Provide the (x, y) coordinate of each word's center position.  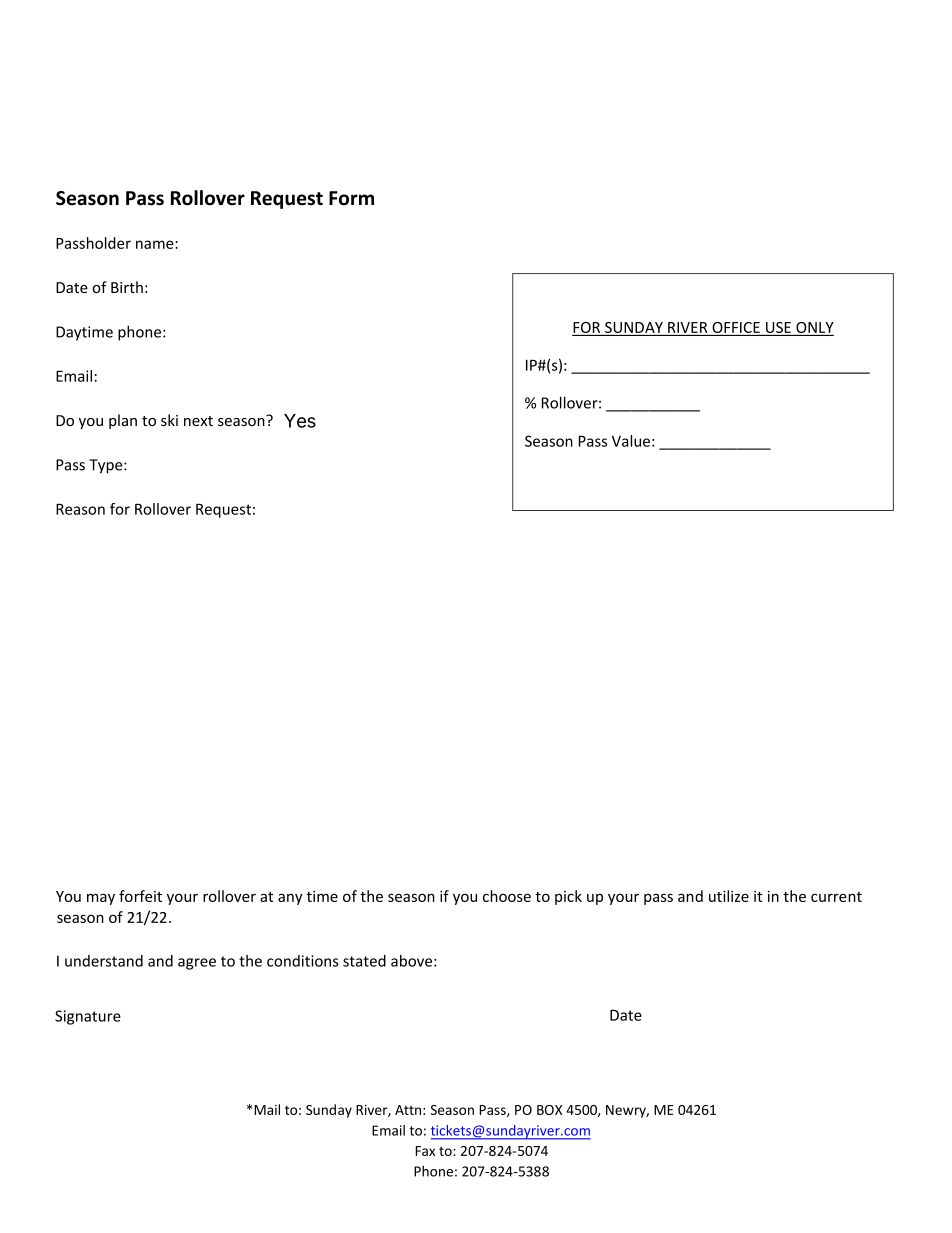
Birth (127, 287)
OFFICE (736, 329)
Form (351, 198)
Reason (80, 509)
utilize (729, 896)
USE (778, 329)
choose (507, 896)
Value (631, 441)
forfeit (140, 896)
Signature (88, 1017)
